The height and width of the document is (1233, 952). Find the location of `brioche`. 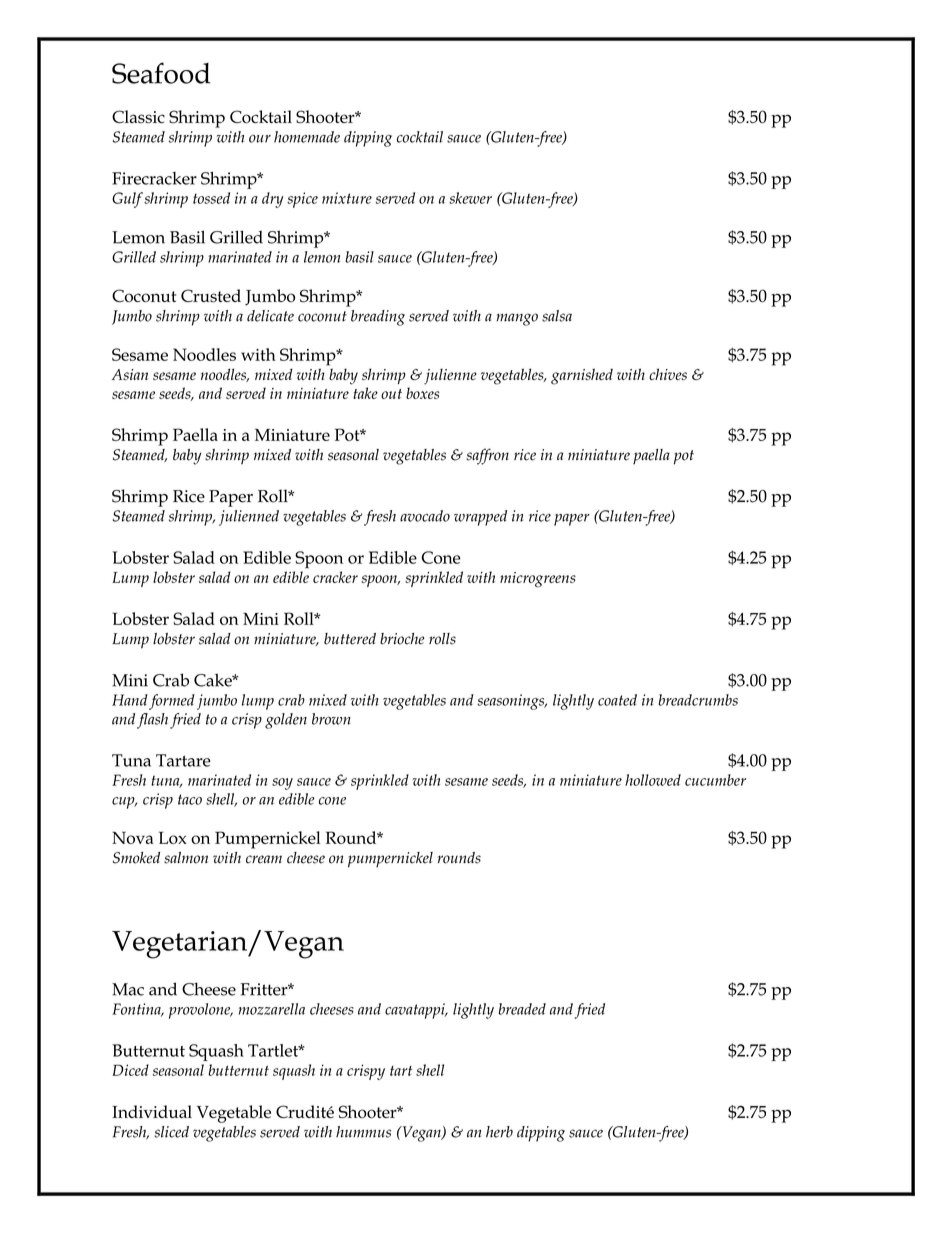

brioche is located at coordinates (402, 639).
